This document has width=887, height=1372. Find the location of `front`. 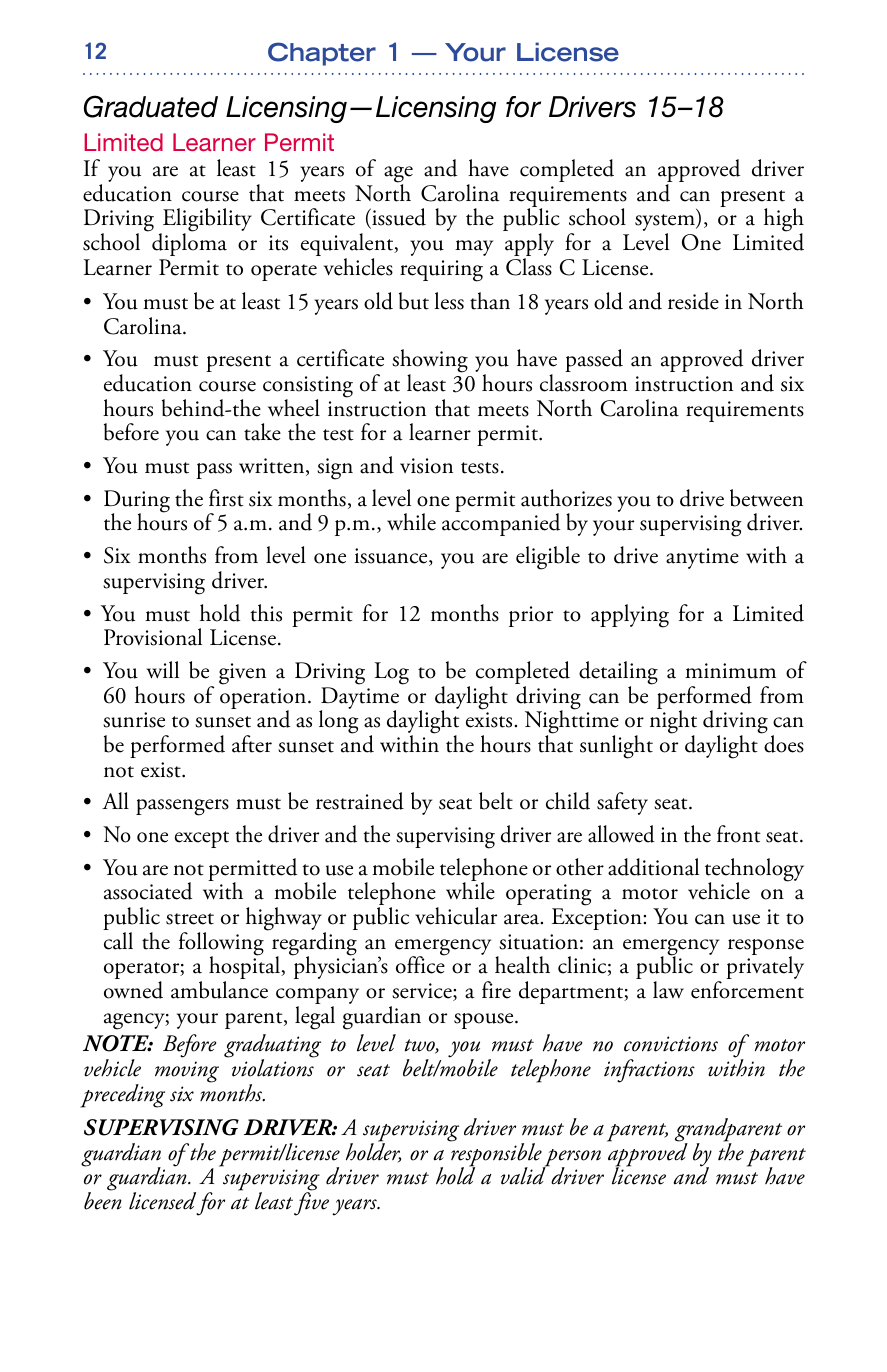

front is located at coordinates (739, 834).
